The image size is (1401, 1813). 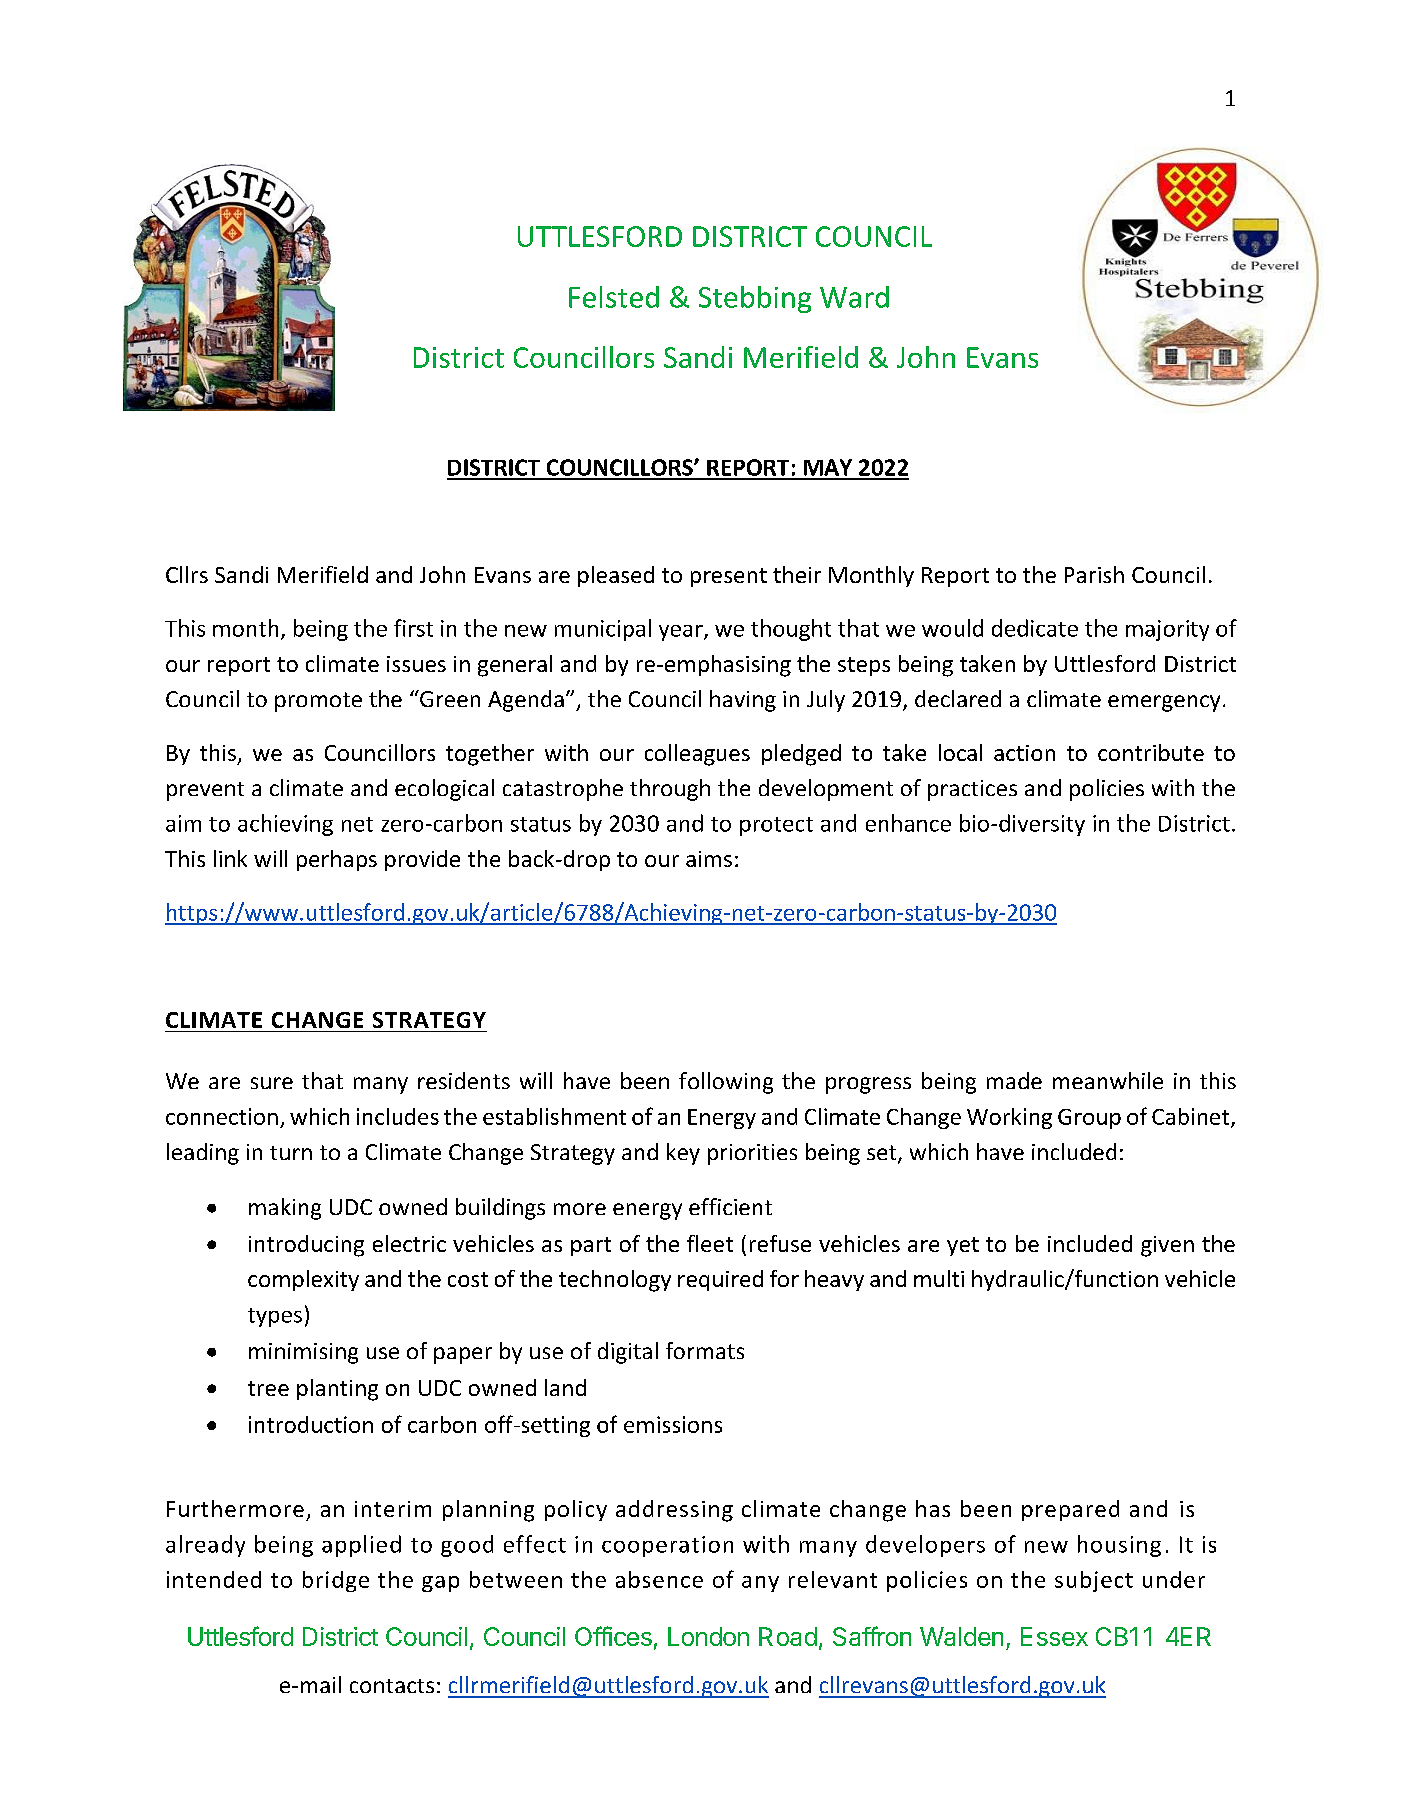 I want to click on following, so click(x=726, y=1083).
